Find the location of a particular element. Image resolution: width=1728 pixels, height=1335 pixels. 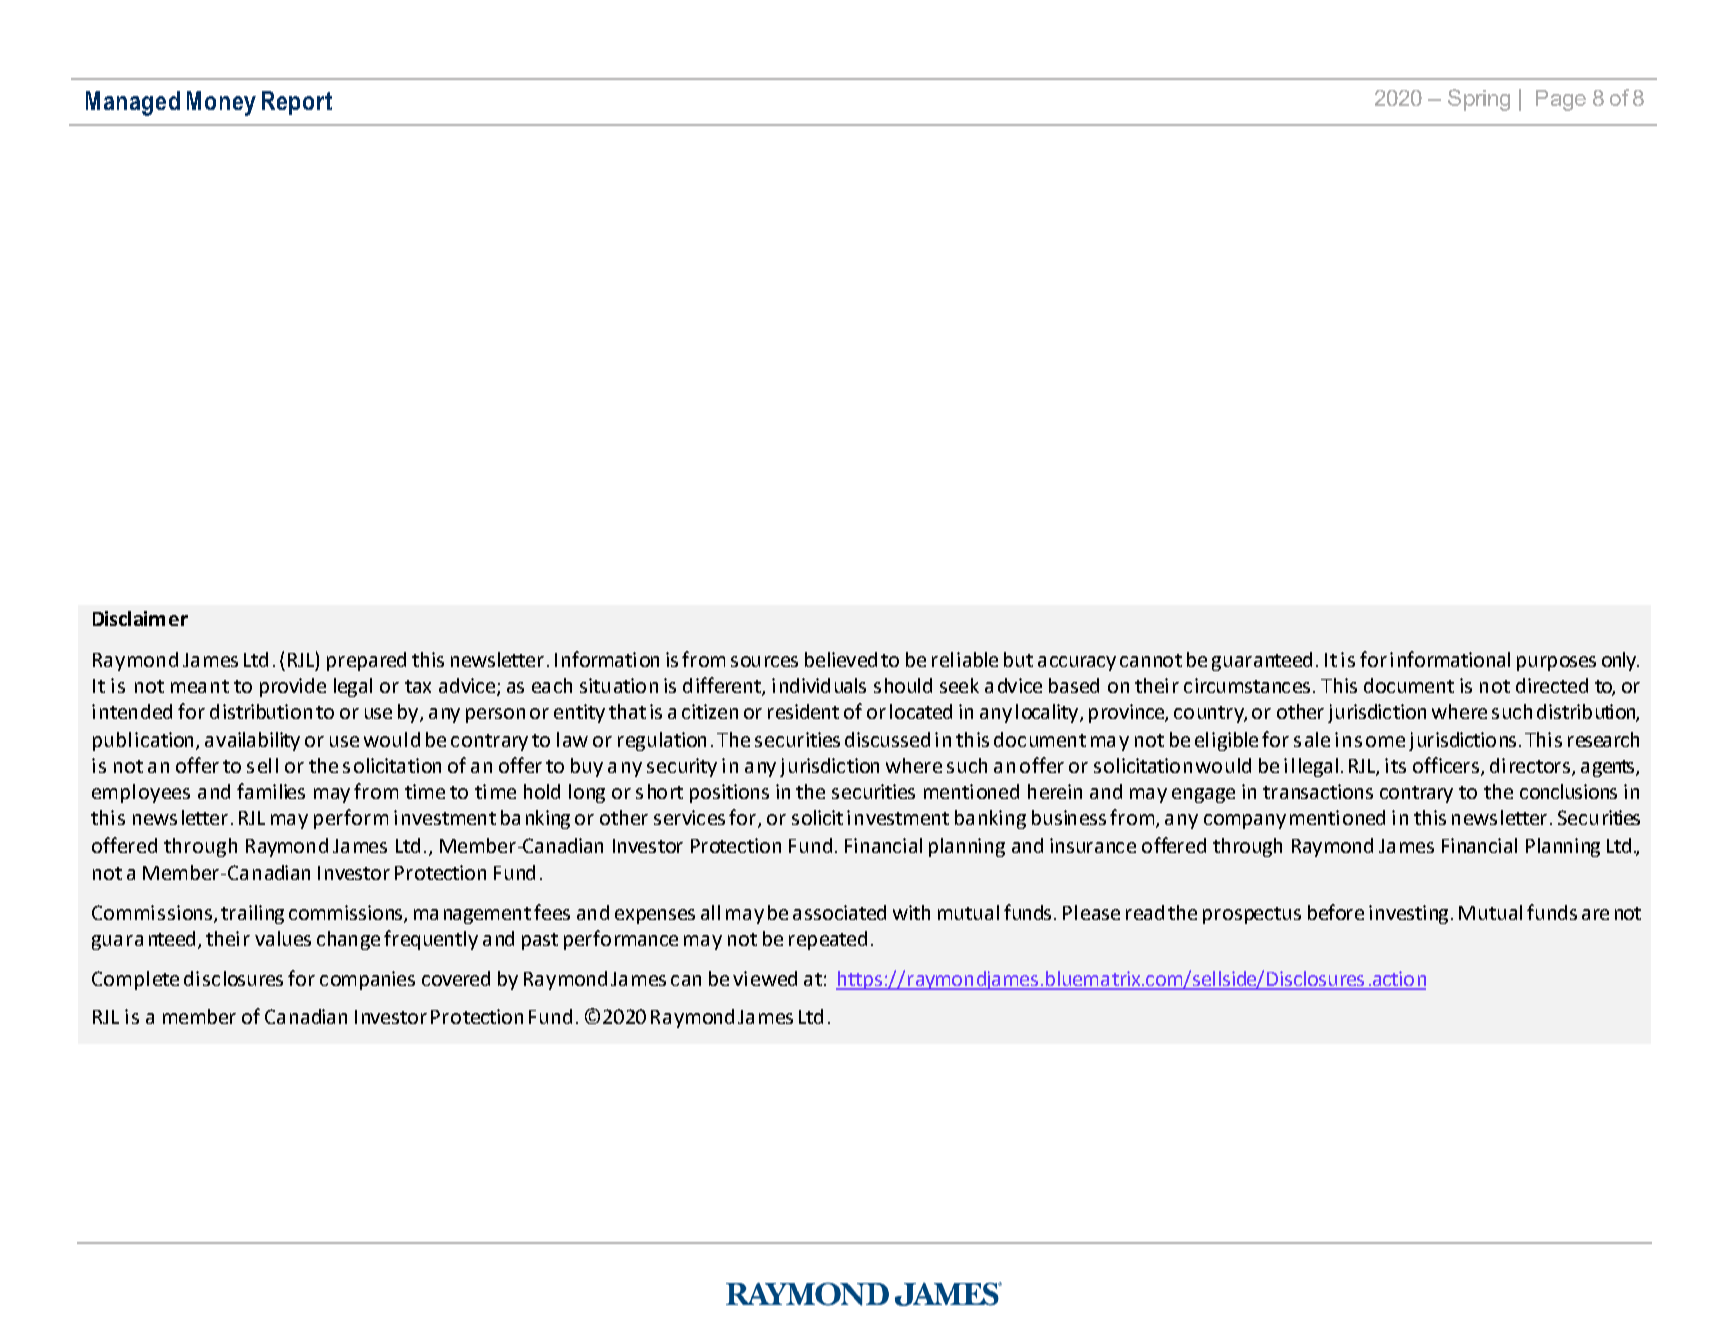

Disclaimer is located at coordinates (140, 618).
